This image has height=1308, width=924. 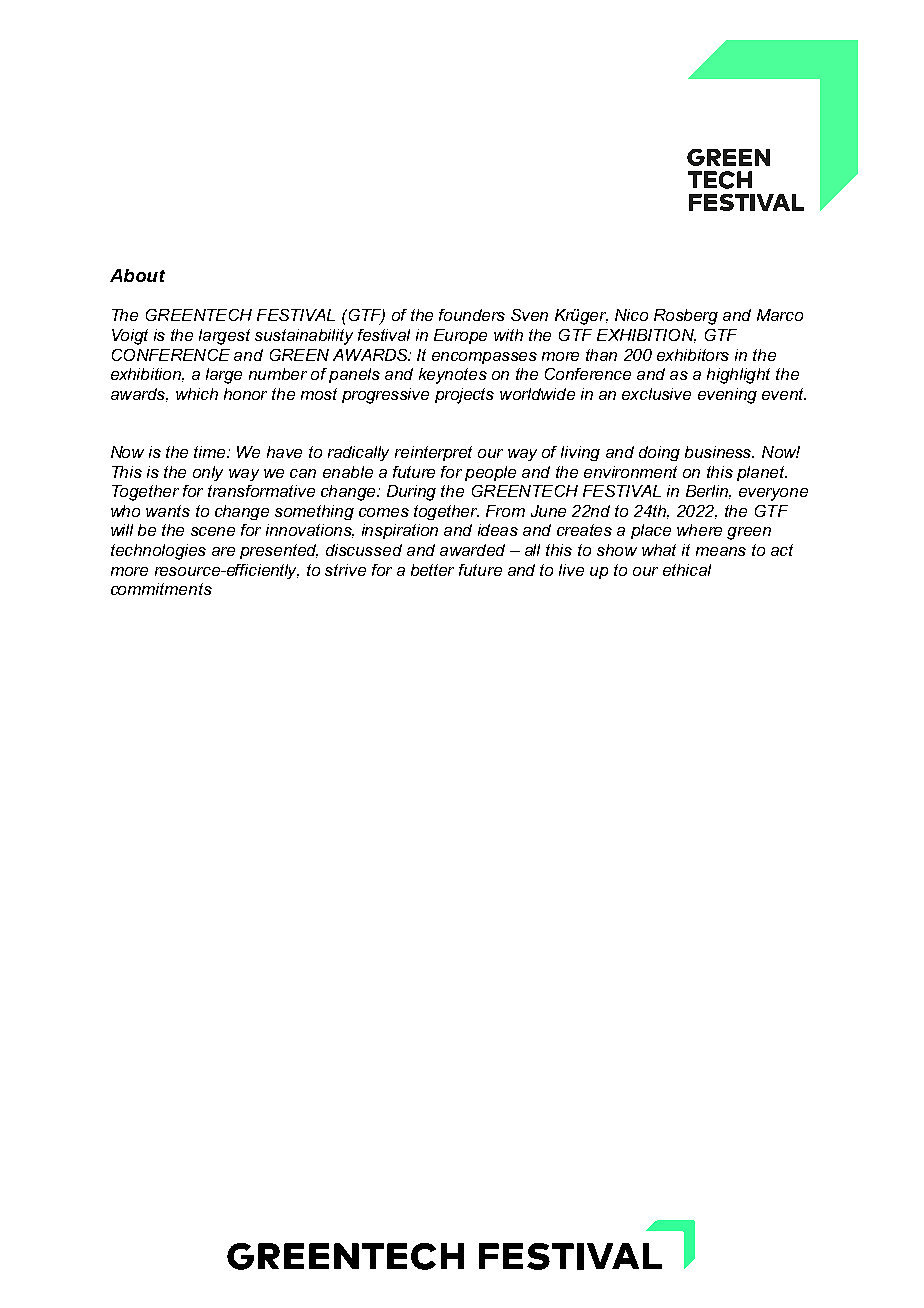 I want to click on Nico, so click(x=631, y=315).
